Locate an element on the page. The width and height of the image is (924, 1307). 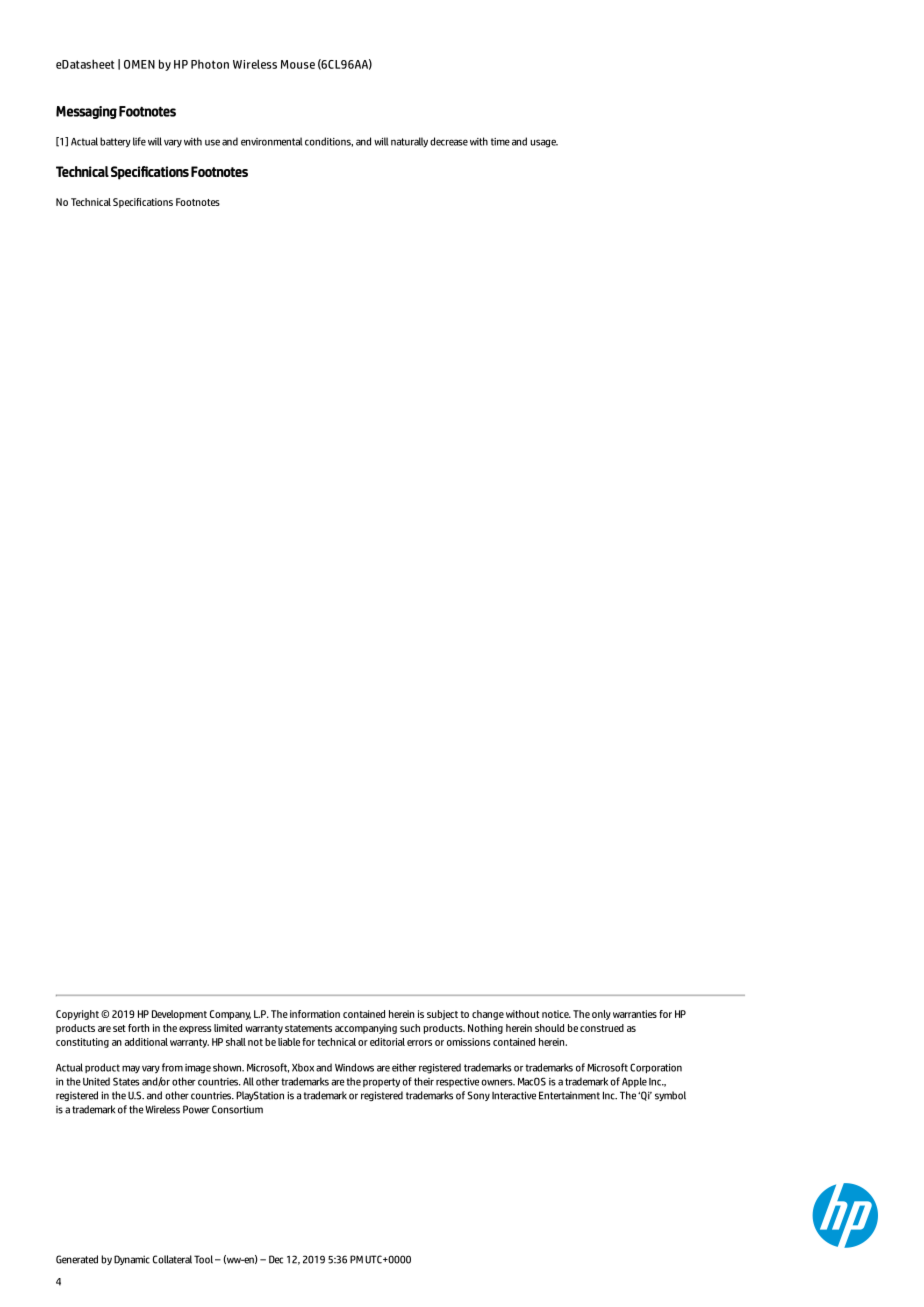
environmental is located at coordinates (271, 141).
